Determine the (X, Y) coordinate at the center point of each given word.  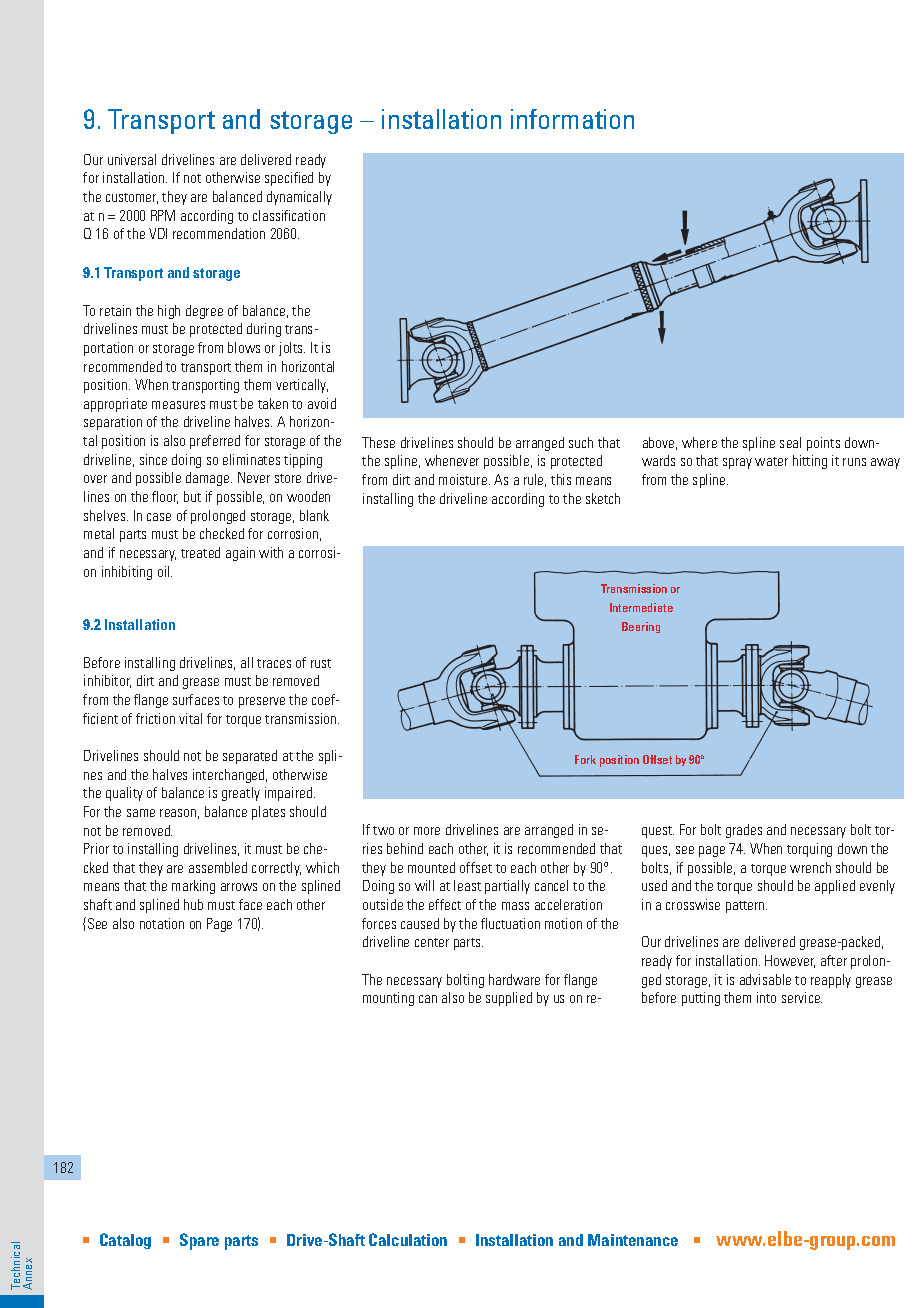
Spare (199, 1241)
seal (790, 442)
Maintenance (633, 1240)
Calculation (408, 1239)
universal (132, 159)
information (572, 119)
